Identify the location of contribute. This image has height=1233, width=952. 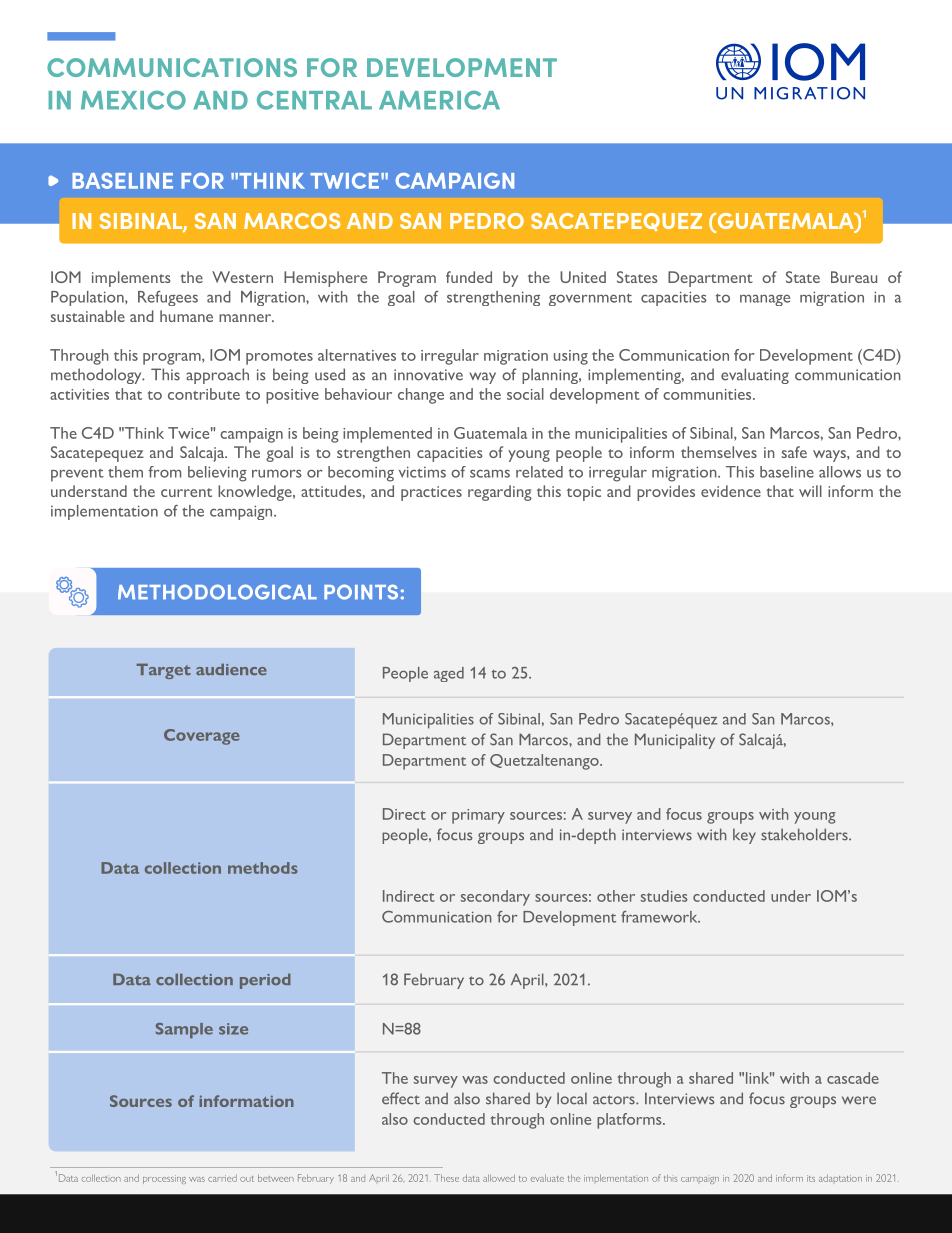
(204, 394).
